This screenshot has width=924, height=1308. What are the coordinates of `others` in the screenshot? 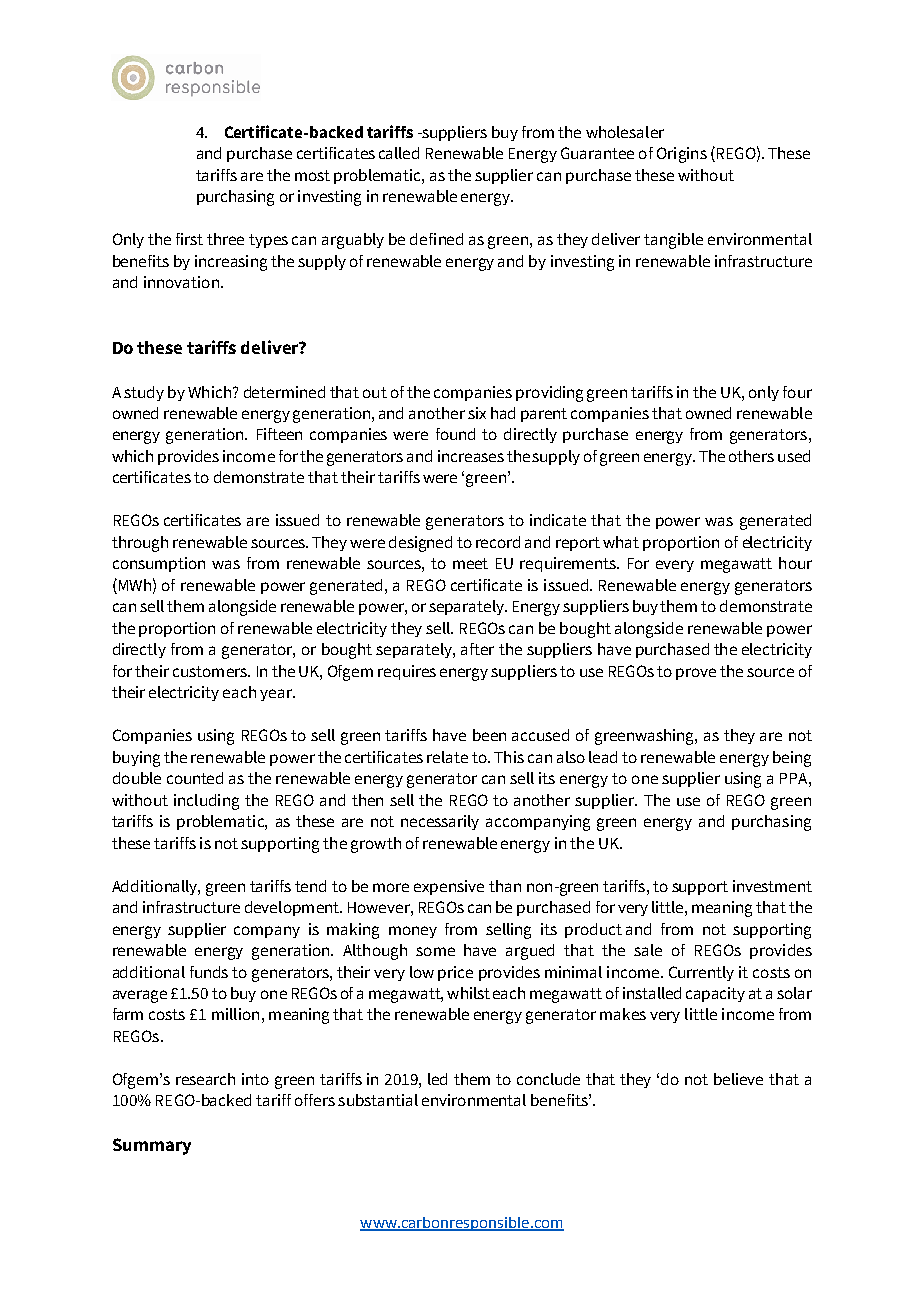 It's located at (751, 456).
